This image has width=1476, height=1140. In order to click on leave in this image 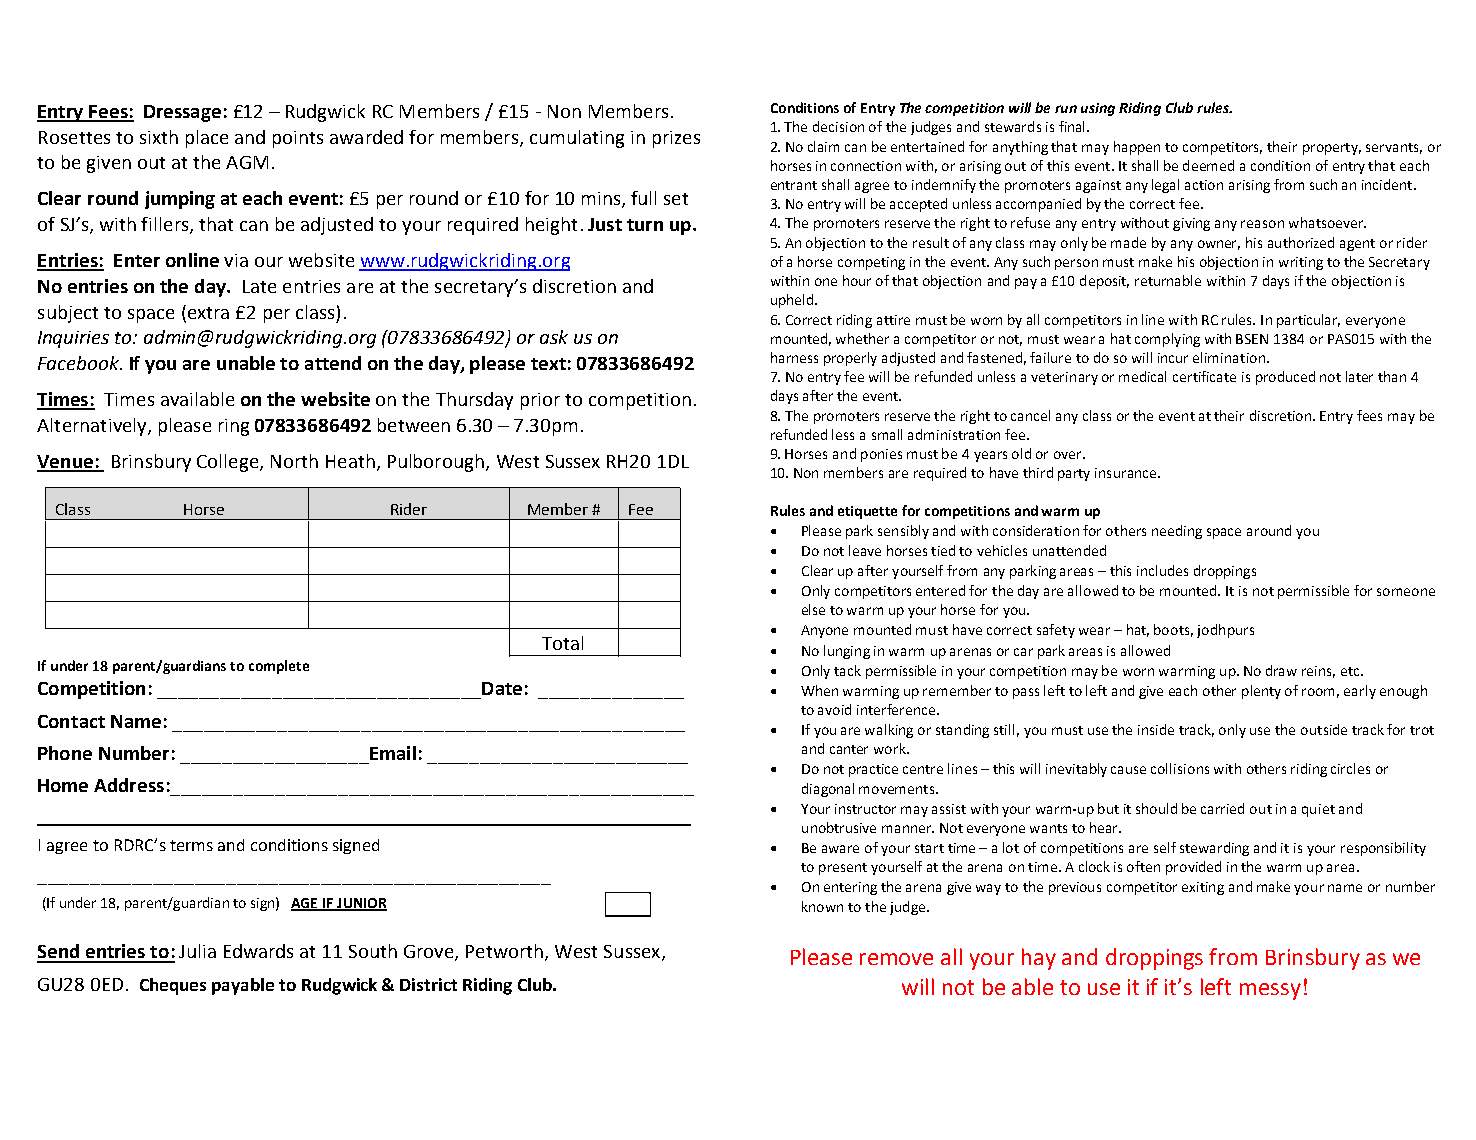, I will do `click(865, 550)`.
